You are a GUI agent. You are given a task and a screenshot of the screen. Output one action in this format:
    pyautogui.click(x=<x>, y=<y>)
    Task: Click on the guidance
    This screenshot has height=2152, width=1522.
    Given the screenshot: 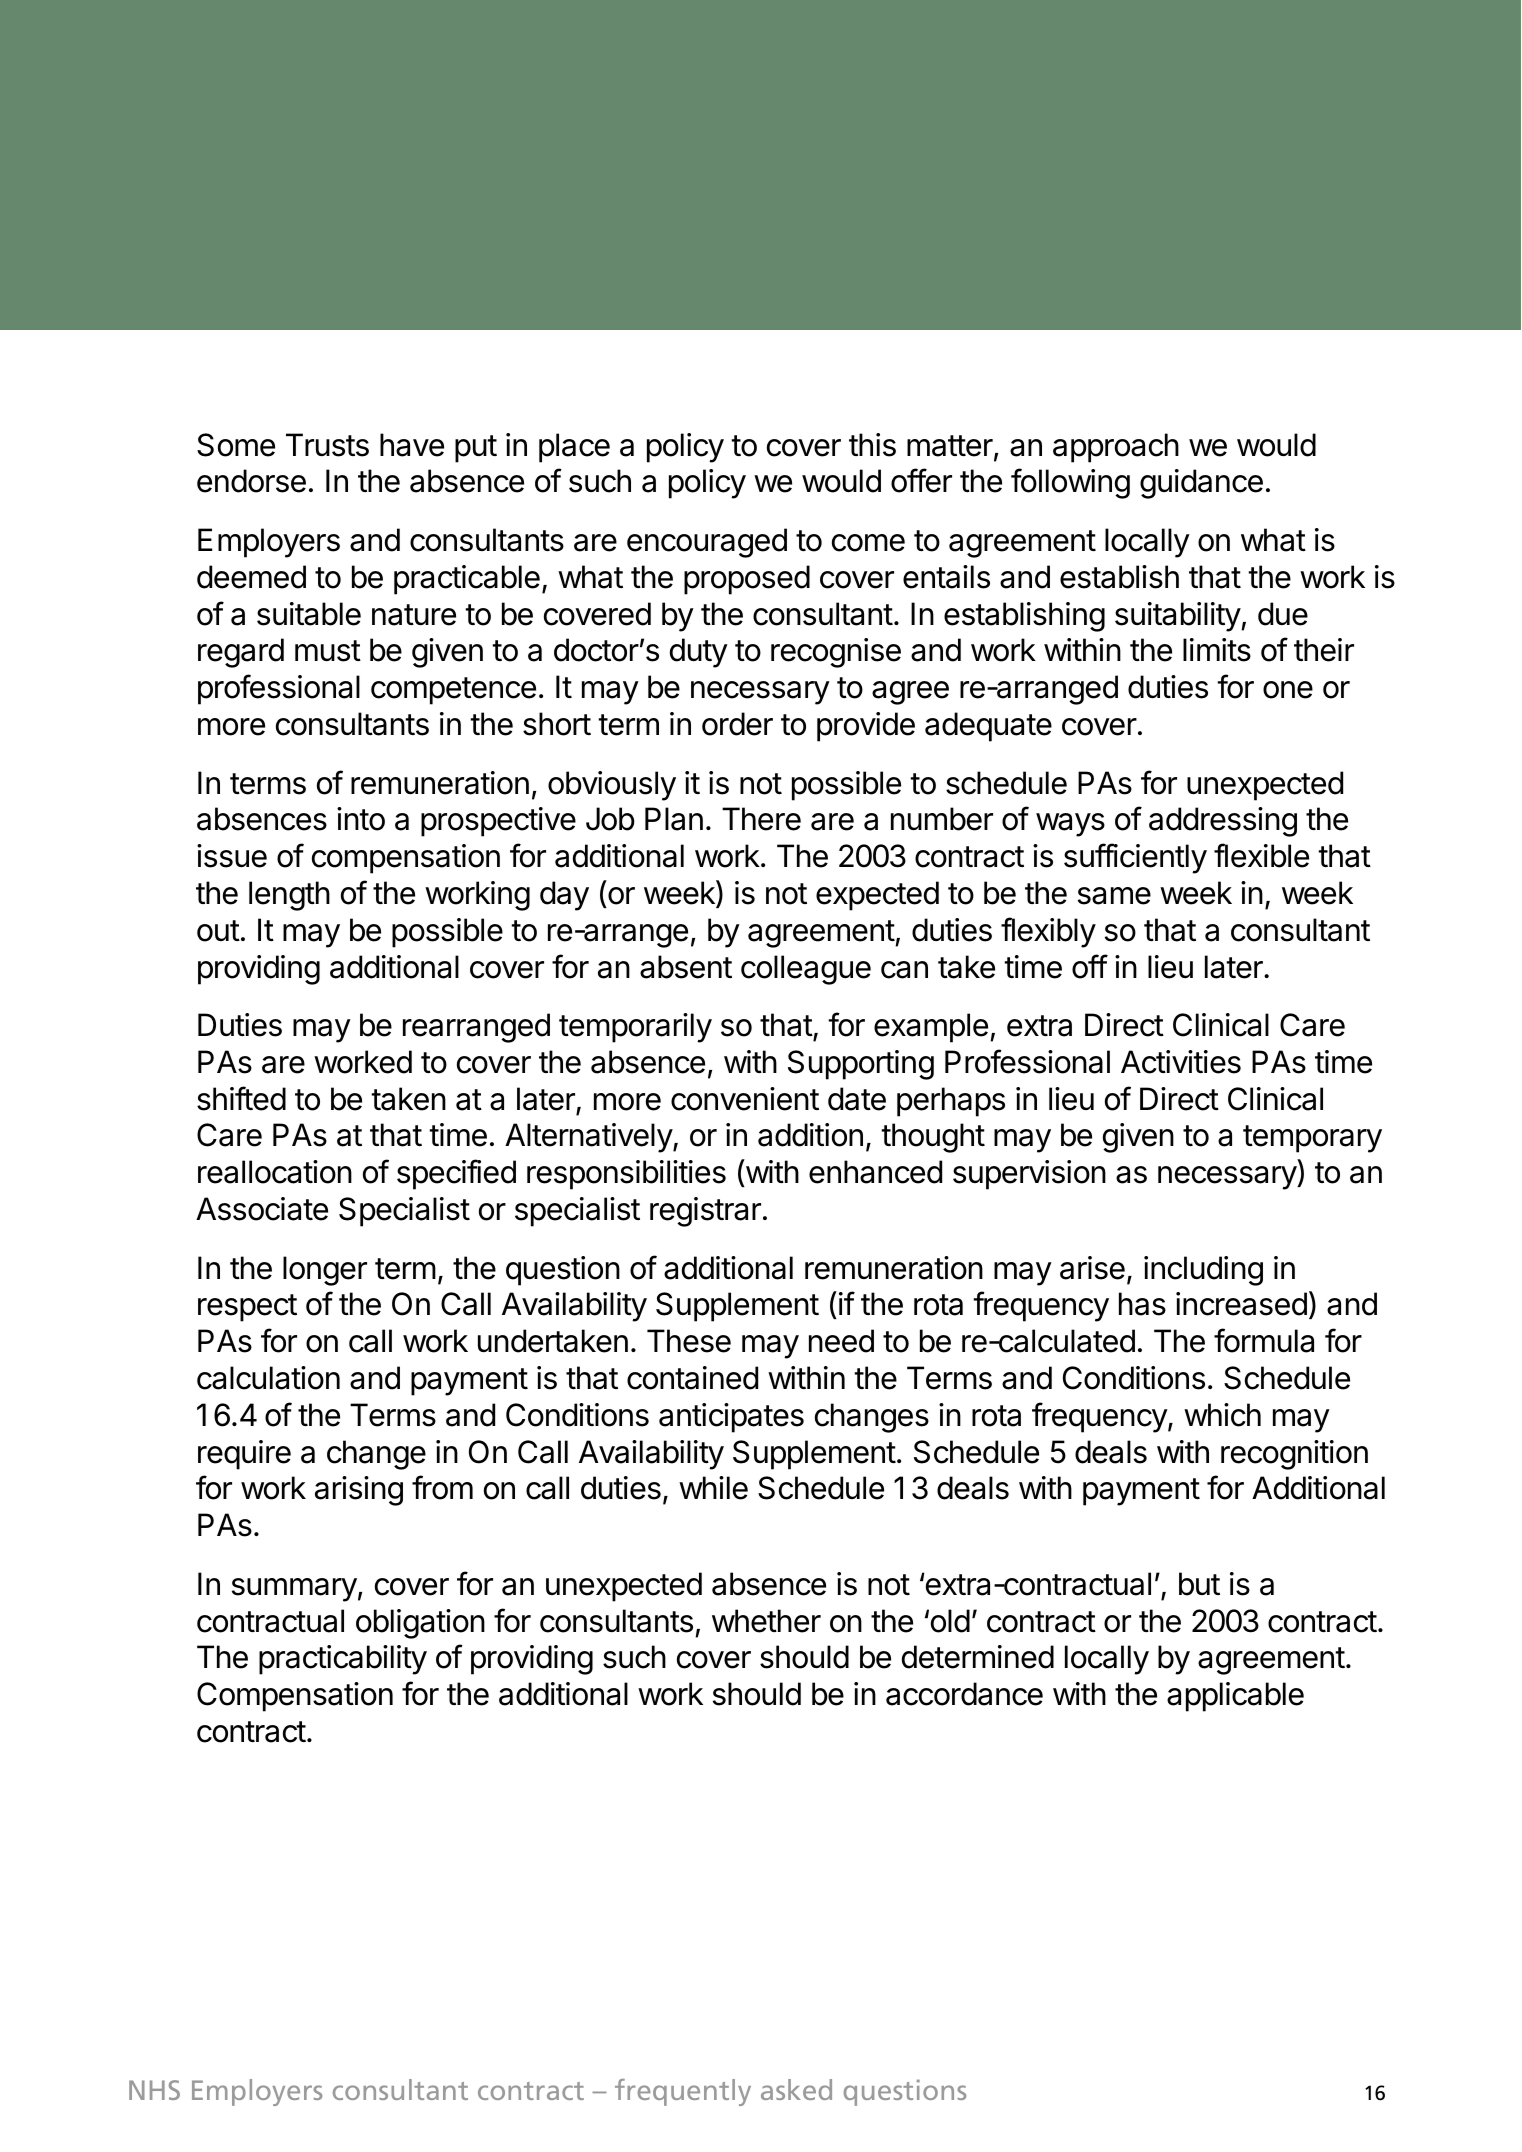 What is the action you would take?
    pyautogui.click(x=1201, y=484)
